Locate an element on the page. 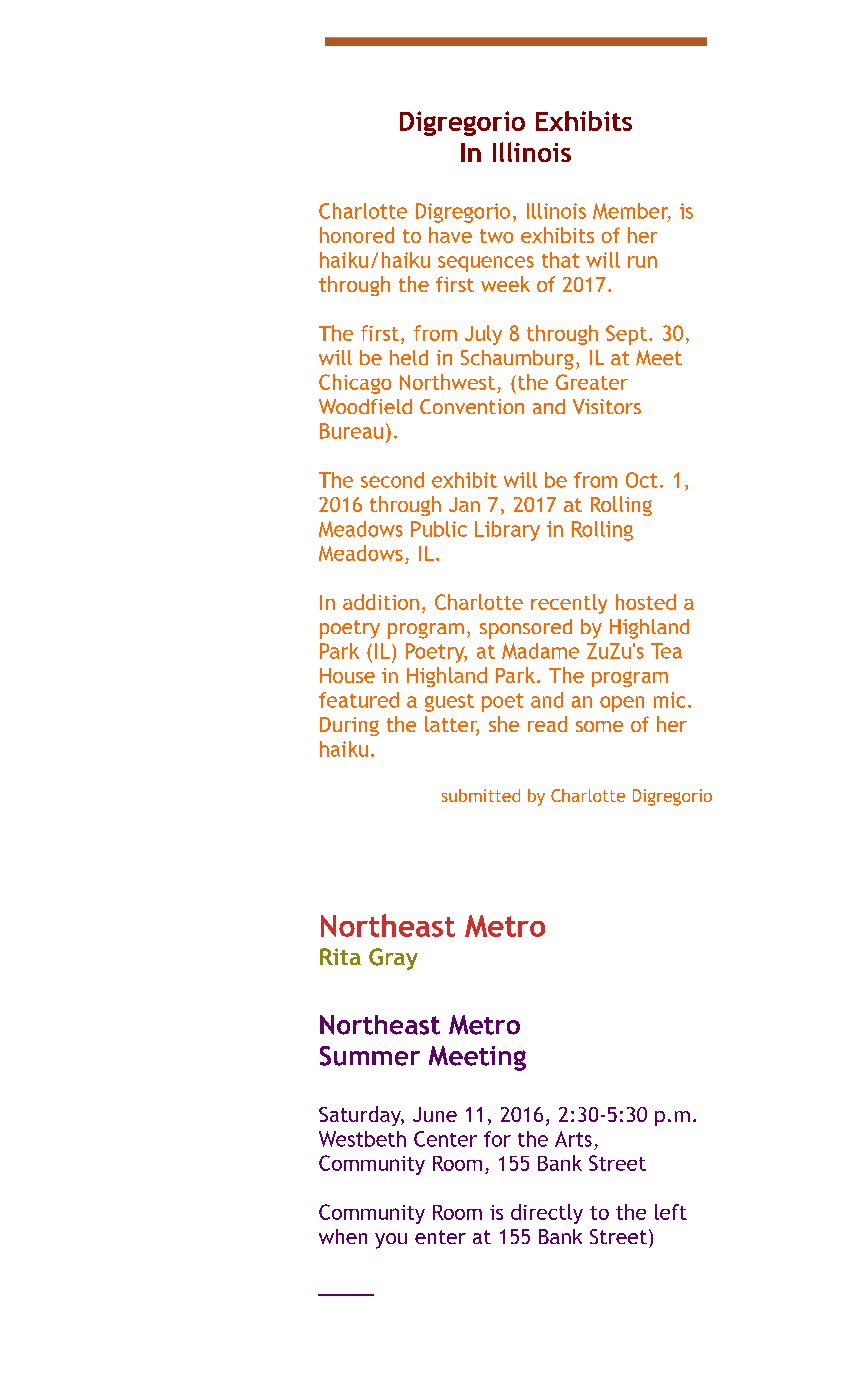 This page has height=1400, width=849. open is located at coordinates (622, 704).
